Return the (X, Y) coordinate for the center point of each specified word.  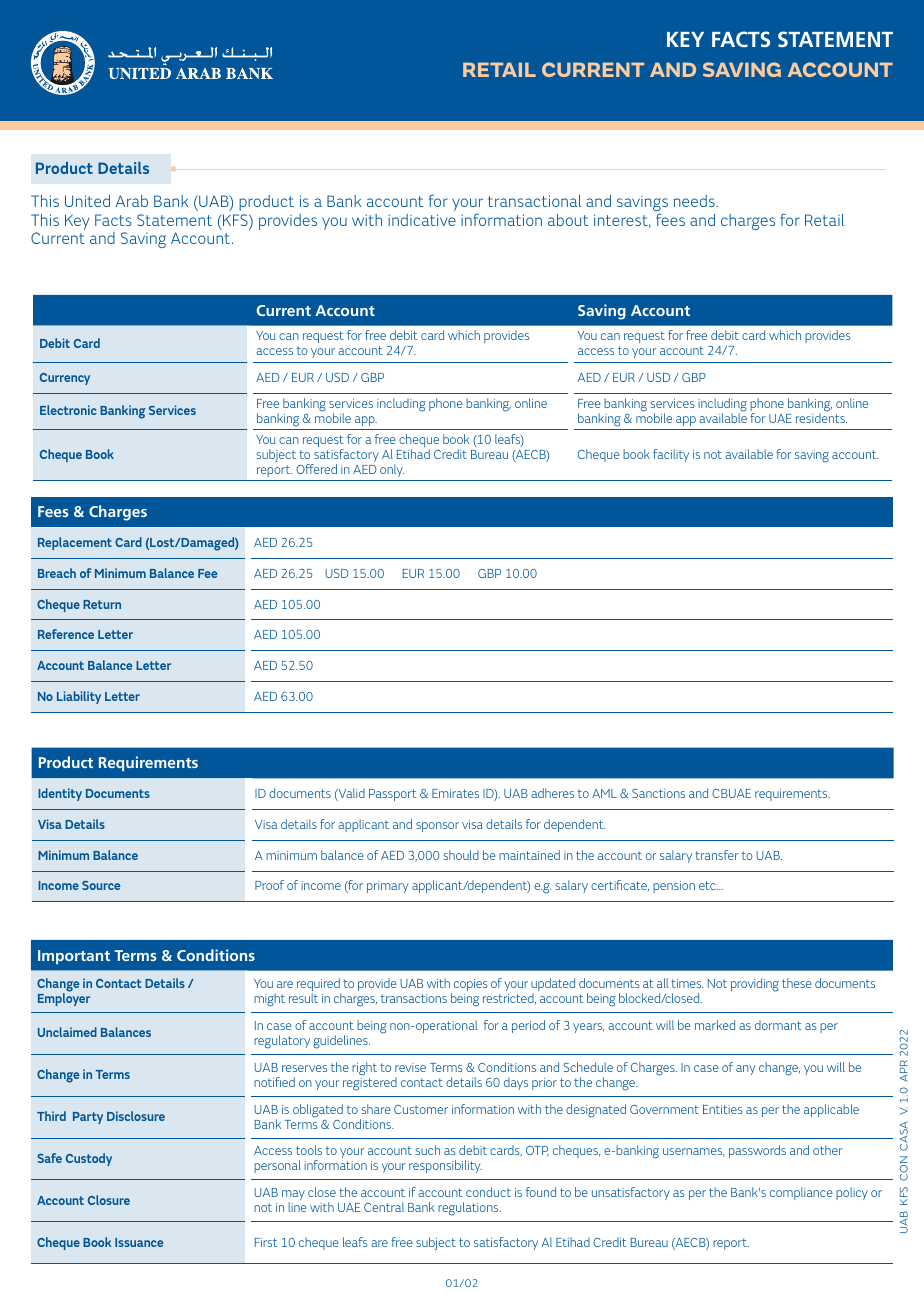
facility (671, 455)
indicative (422, 220)
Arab (132, 201)
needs (695, 201)
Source (101, 885)
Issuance (139, 1242)
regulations (469, 1209)
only (392, 470)
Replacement (75, 543)
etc (708, 885)
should (461, 855)
